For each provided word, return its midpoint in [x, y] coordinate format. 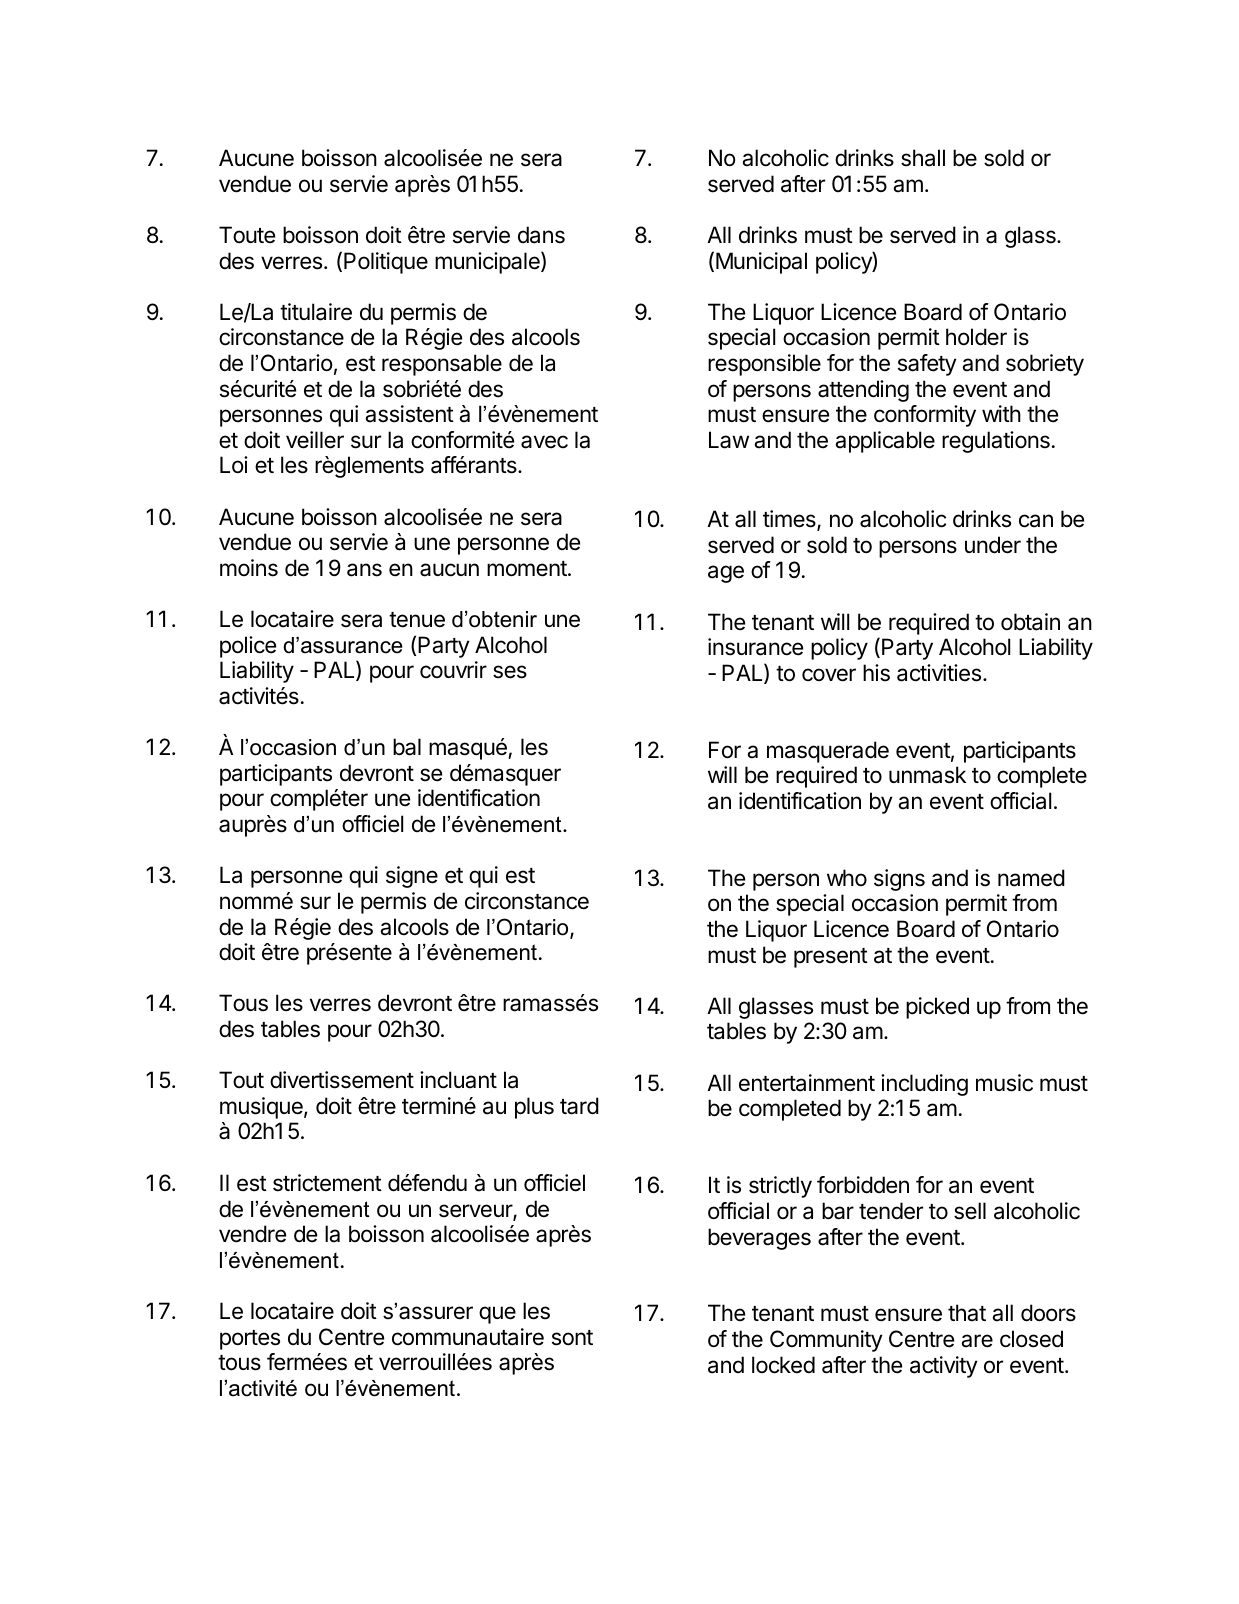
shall [923, 158]
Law [729, 440]
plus [534, 1108]
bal [407, 747]
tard [579, 1106]
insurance [755, 647]
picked [937, 1008]
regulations [996, 442]
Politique [386, 263]
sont [572, 1338]
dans [541, 235]
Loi [234, 465]
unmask [927, 775]
